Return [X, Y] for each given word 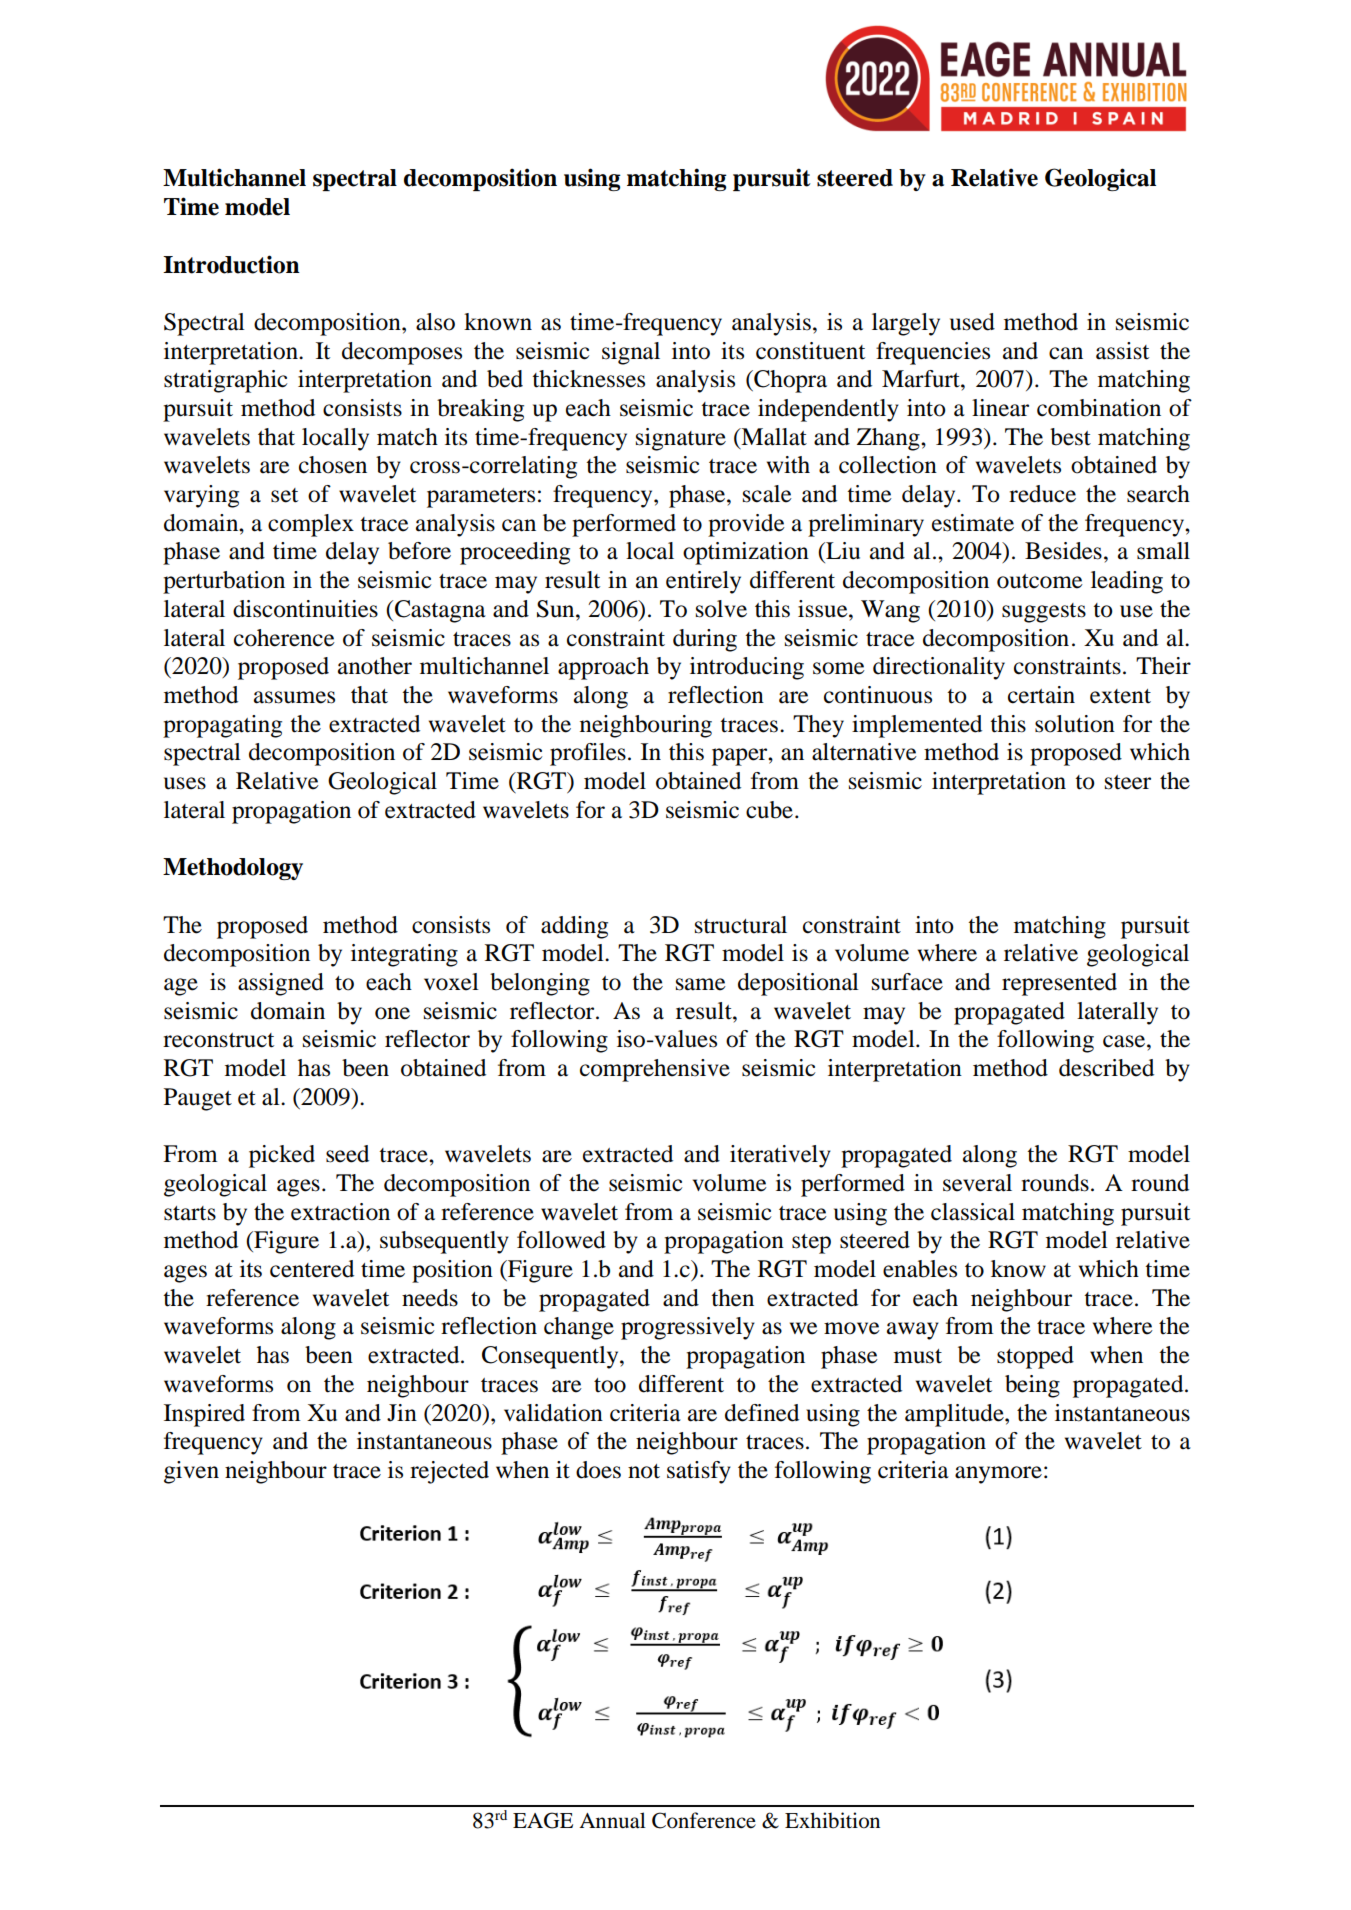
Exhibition [832, 1820]
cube [769, 810]
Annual [612, 1820]
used [972, 322]
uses [185, 783]
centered [312, 1269]
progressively [688, 1328]
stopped [1035, 1357]
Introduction [231, 264]
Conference [704, 1820]
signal [631, 353]
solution [1075, 724]
